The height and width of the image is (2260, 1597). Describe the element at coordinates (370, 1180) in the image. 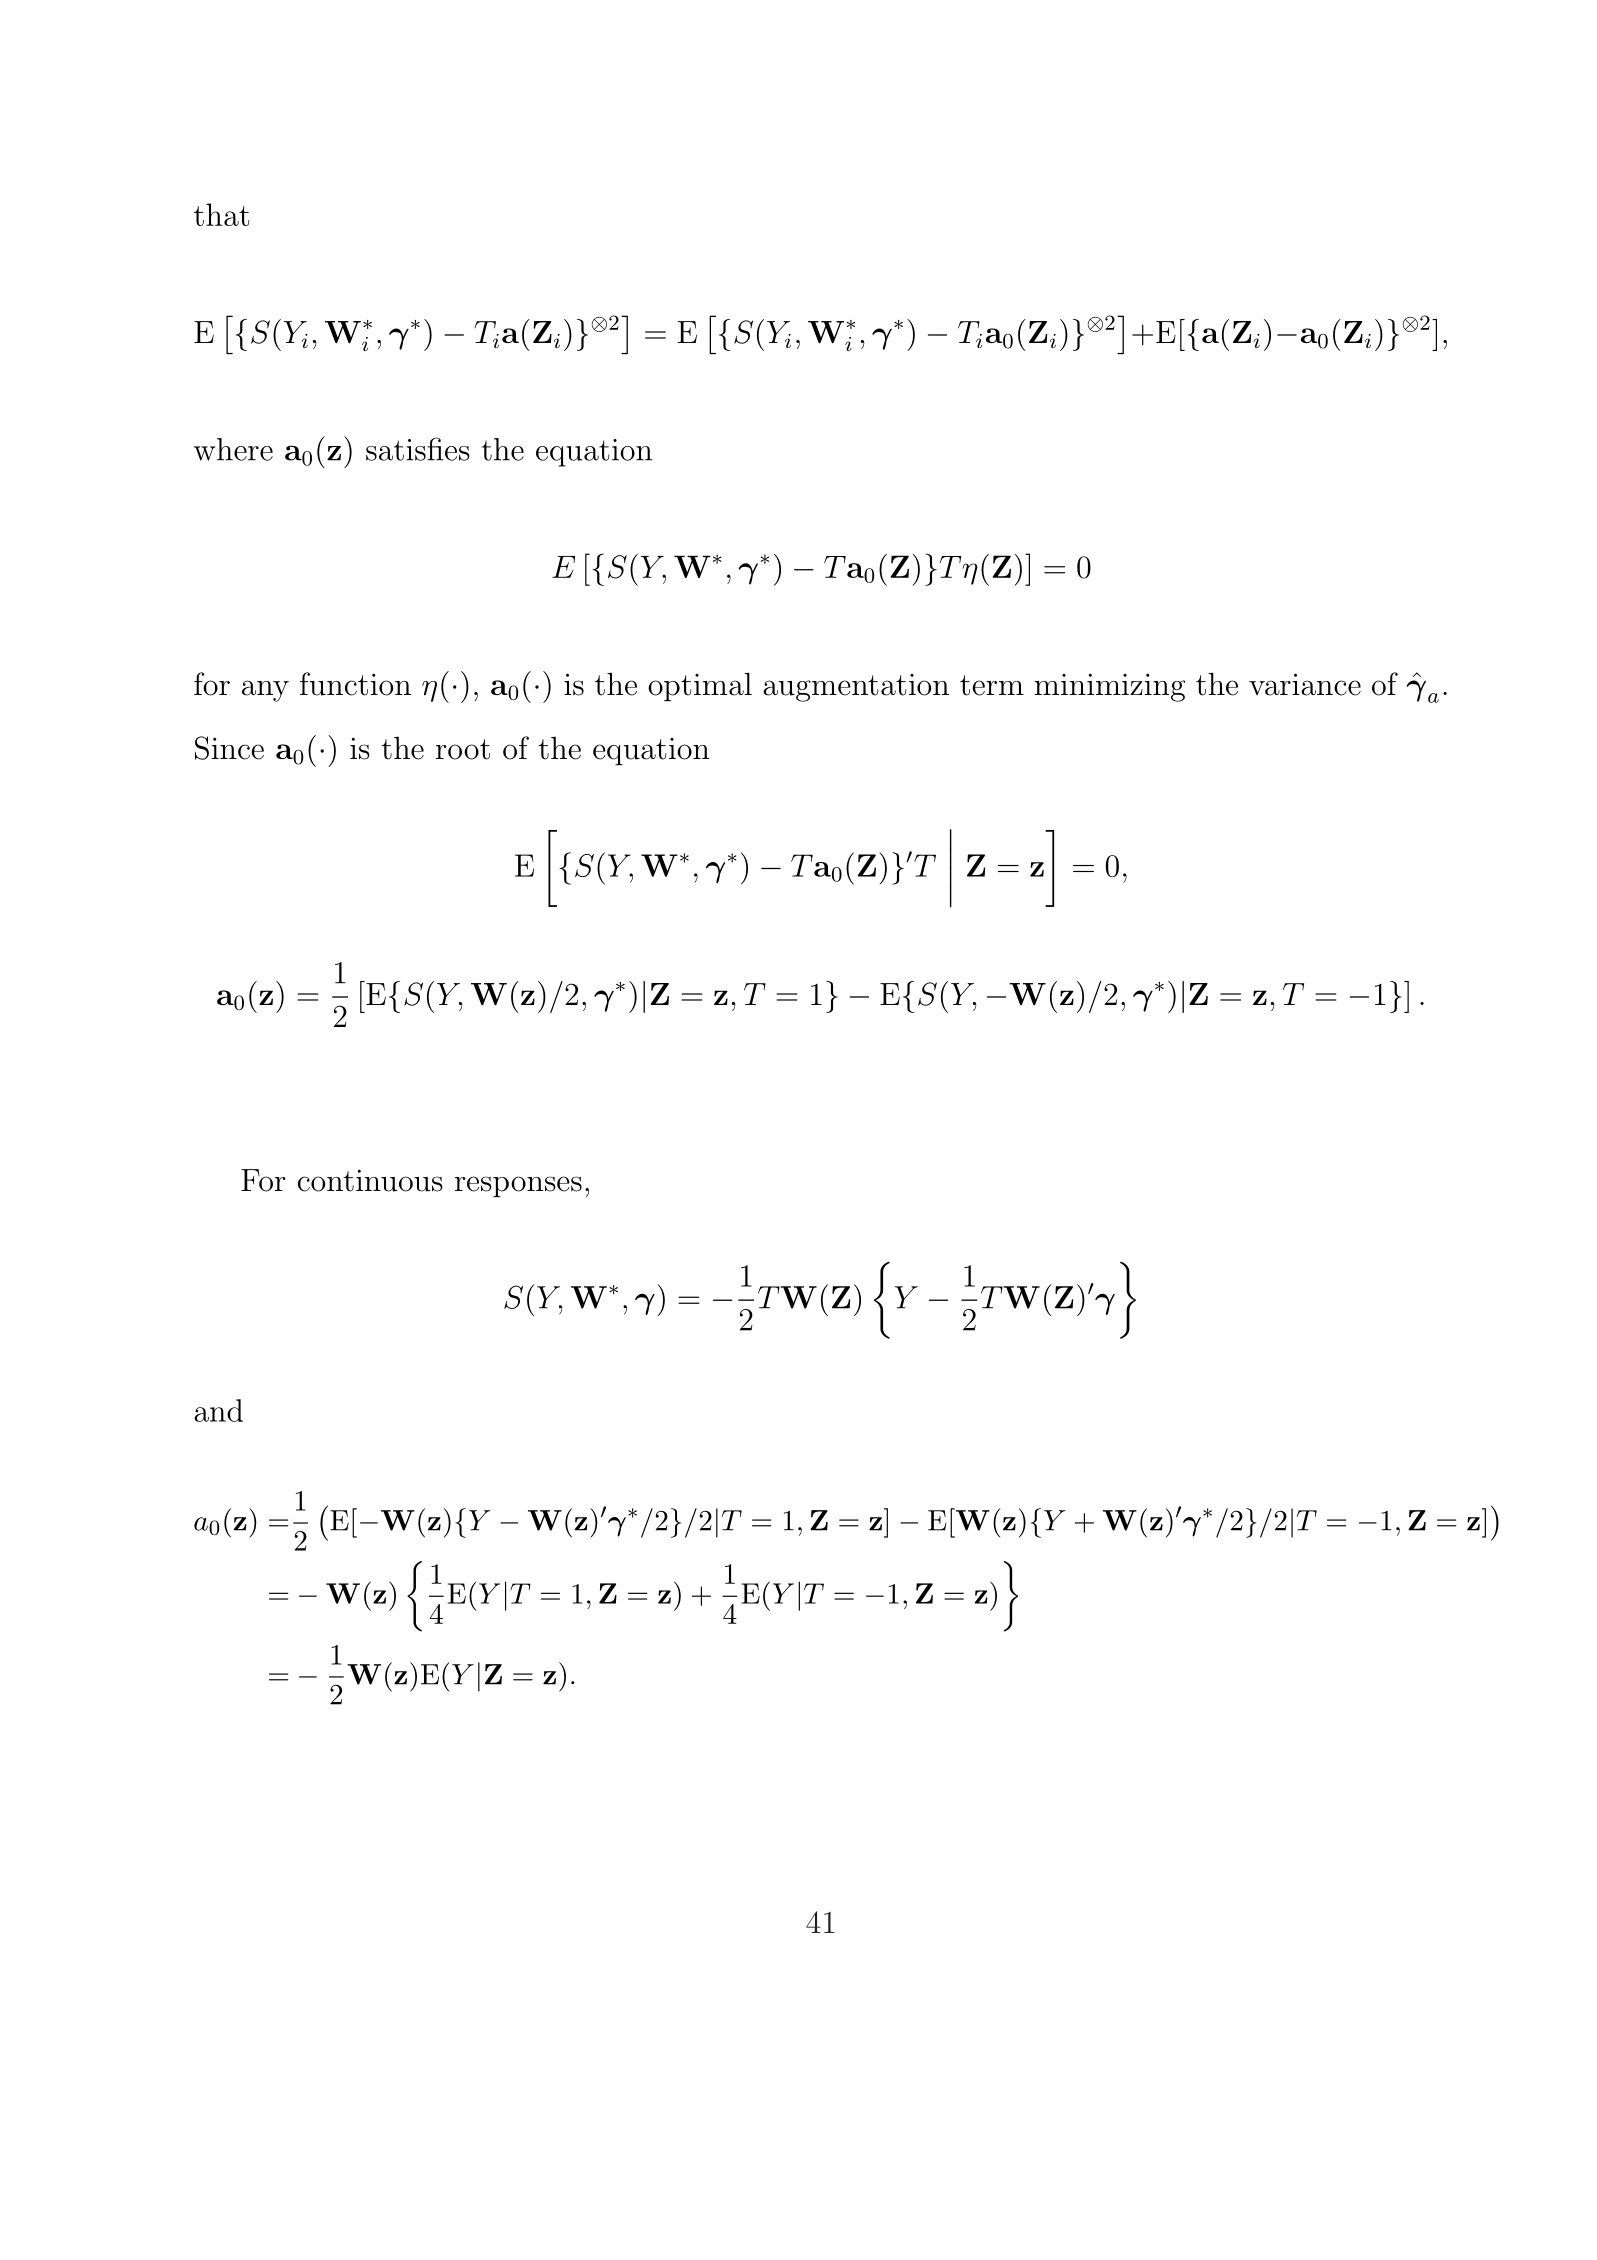

I see `continuous` at that location.
